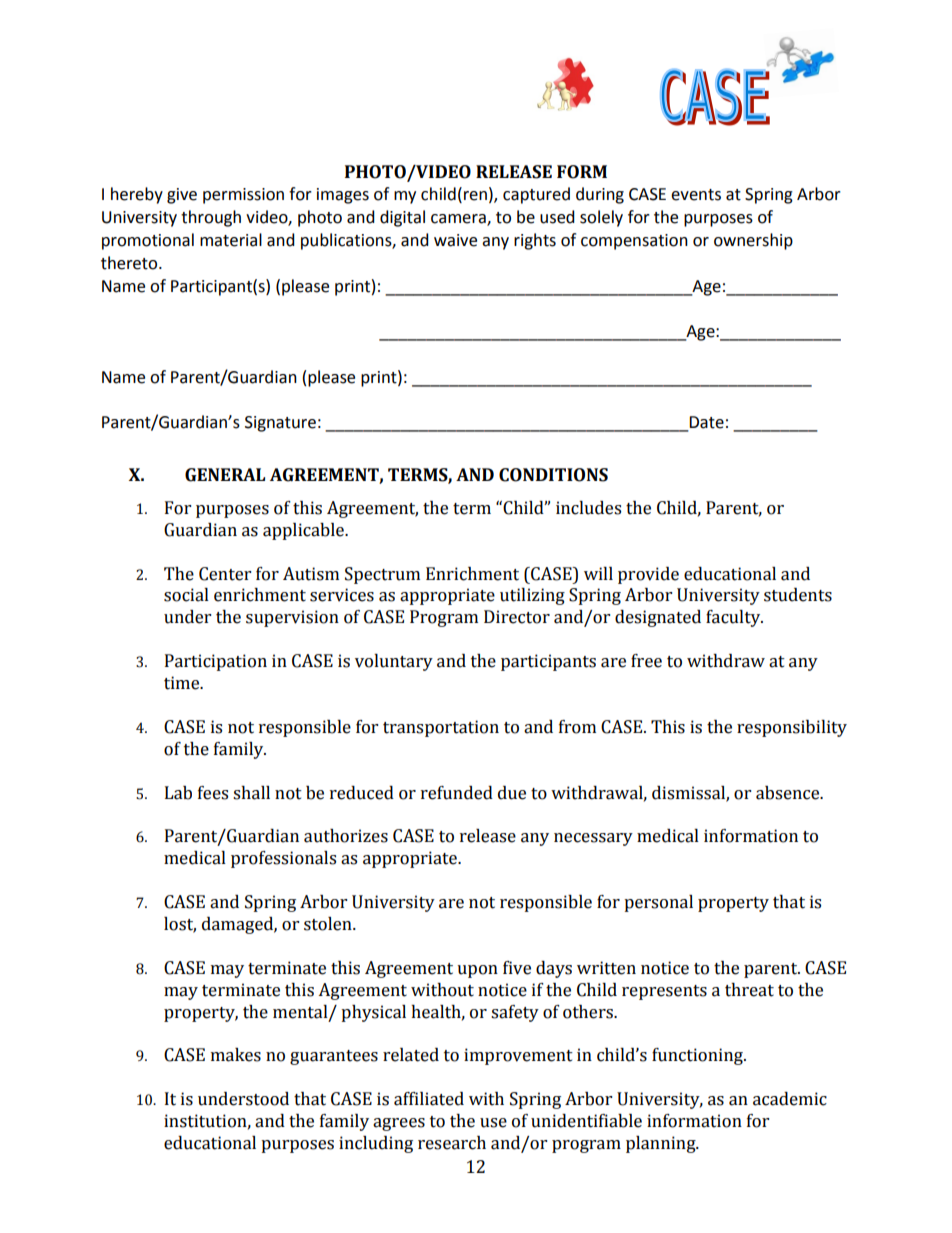 The height and width of the screenshot is (1233, 952). Describe the element at coordinates (236, 1055) in the screenshot. I see `makes` at that location.
